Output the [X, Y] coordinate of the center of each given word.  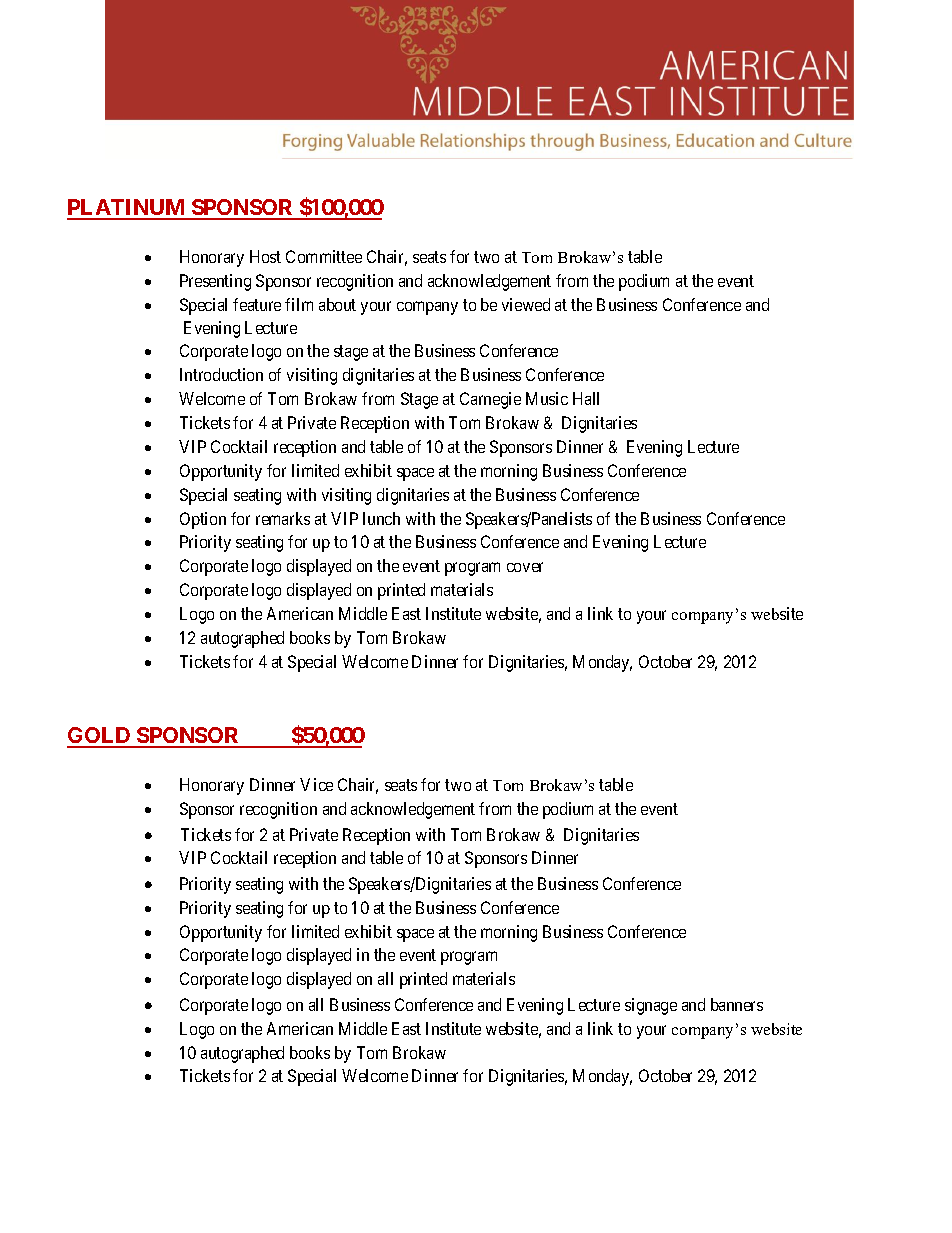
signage [651, 1006]
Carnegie [490, 400]
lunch [381, 518]
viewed [526, 304]
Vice [316, 784]
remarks [283, 518]
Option [203, 520]
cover [525, 567]
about [337, 304]
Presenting [215, 282]
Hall [586, 398]
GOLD [100, 737]
